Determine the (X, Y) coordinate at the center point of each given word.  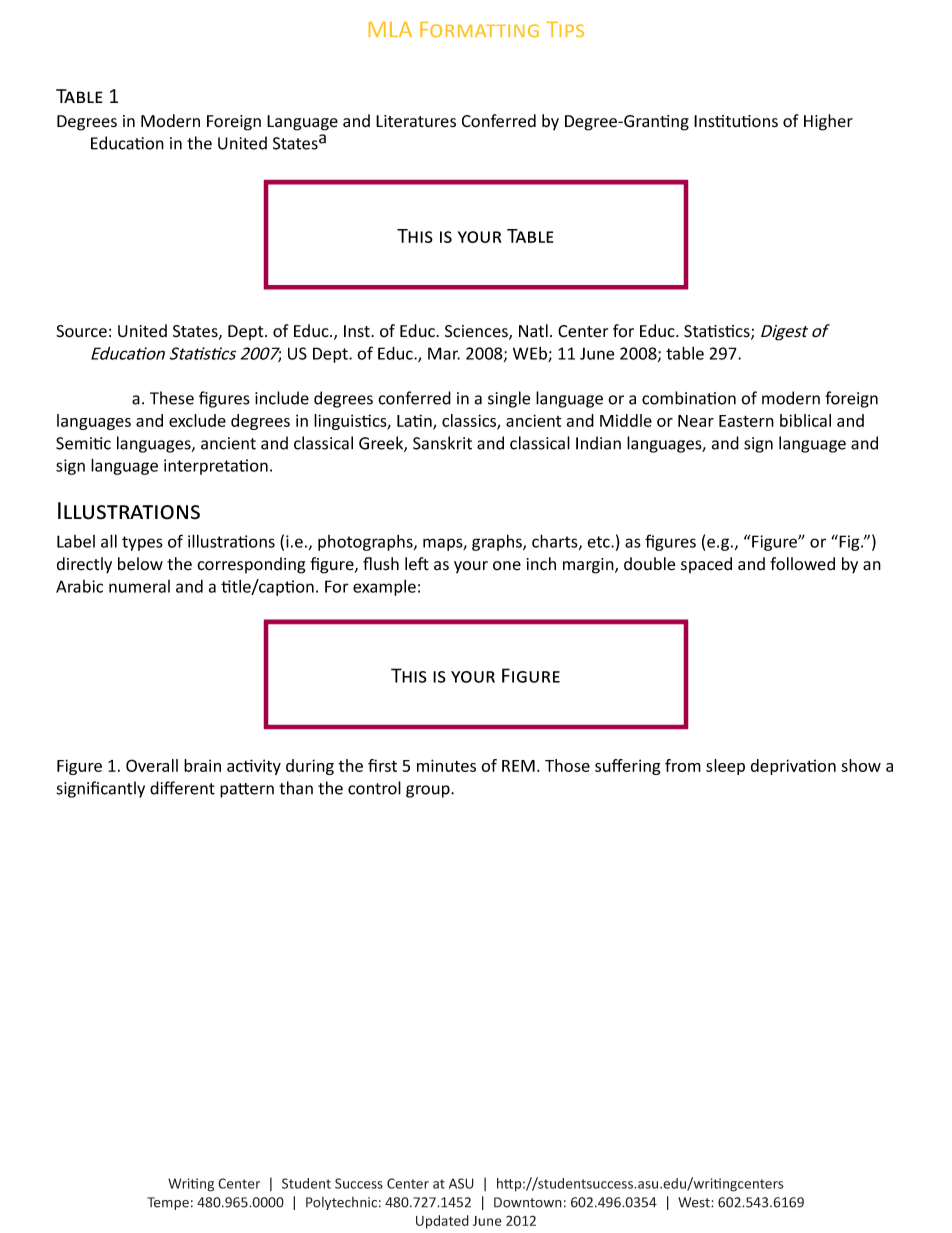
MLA (390, 29)
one (507, 566)
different (182, 788)
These (172, 398)
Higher (828, 122)
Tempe (168, 1203)
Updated (442, 1222)
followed (802, 564)
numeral (139, 586)
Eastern (746, 421)
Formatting (479, 29)
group (429, 791)
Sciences (477, 332)
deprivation (793, 767)
